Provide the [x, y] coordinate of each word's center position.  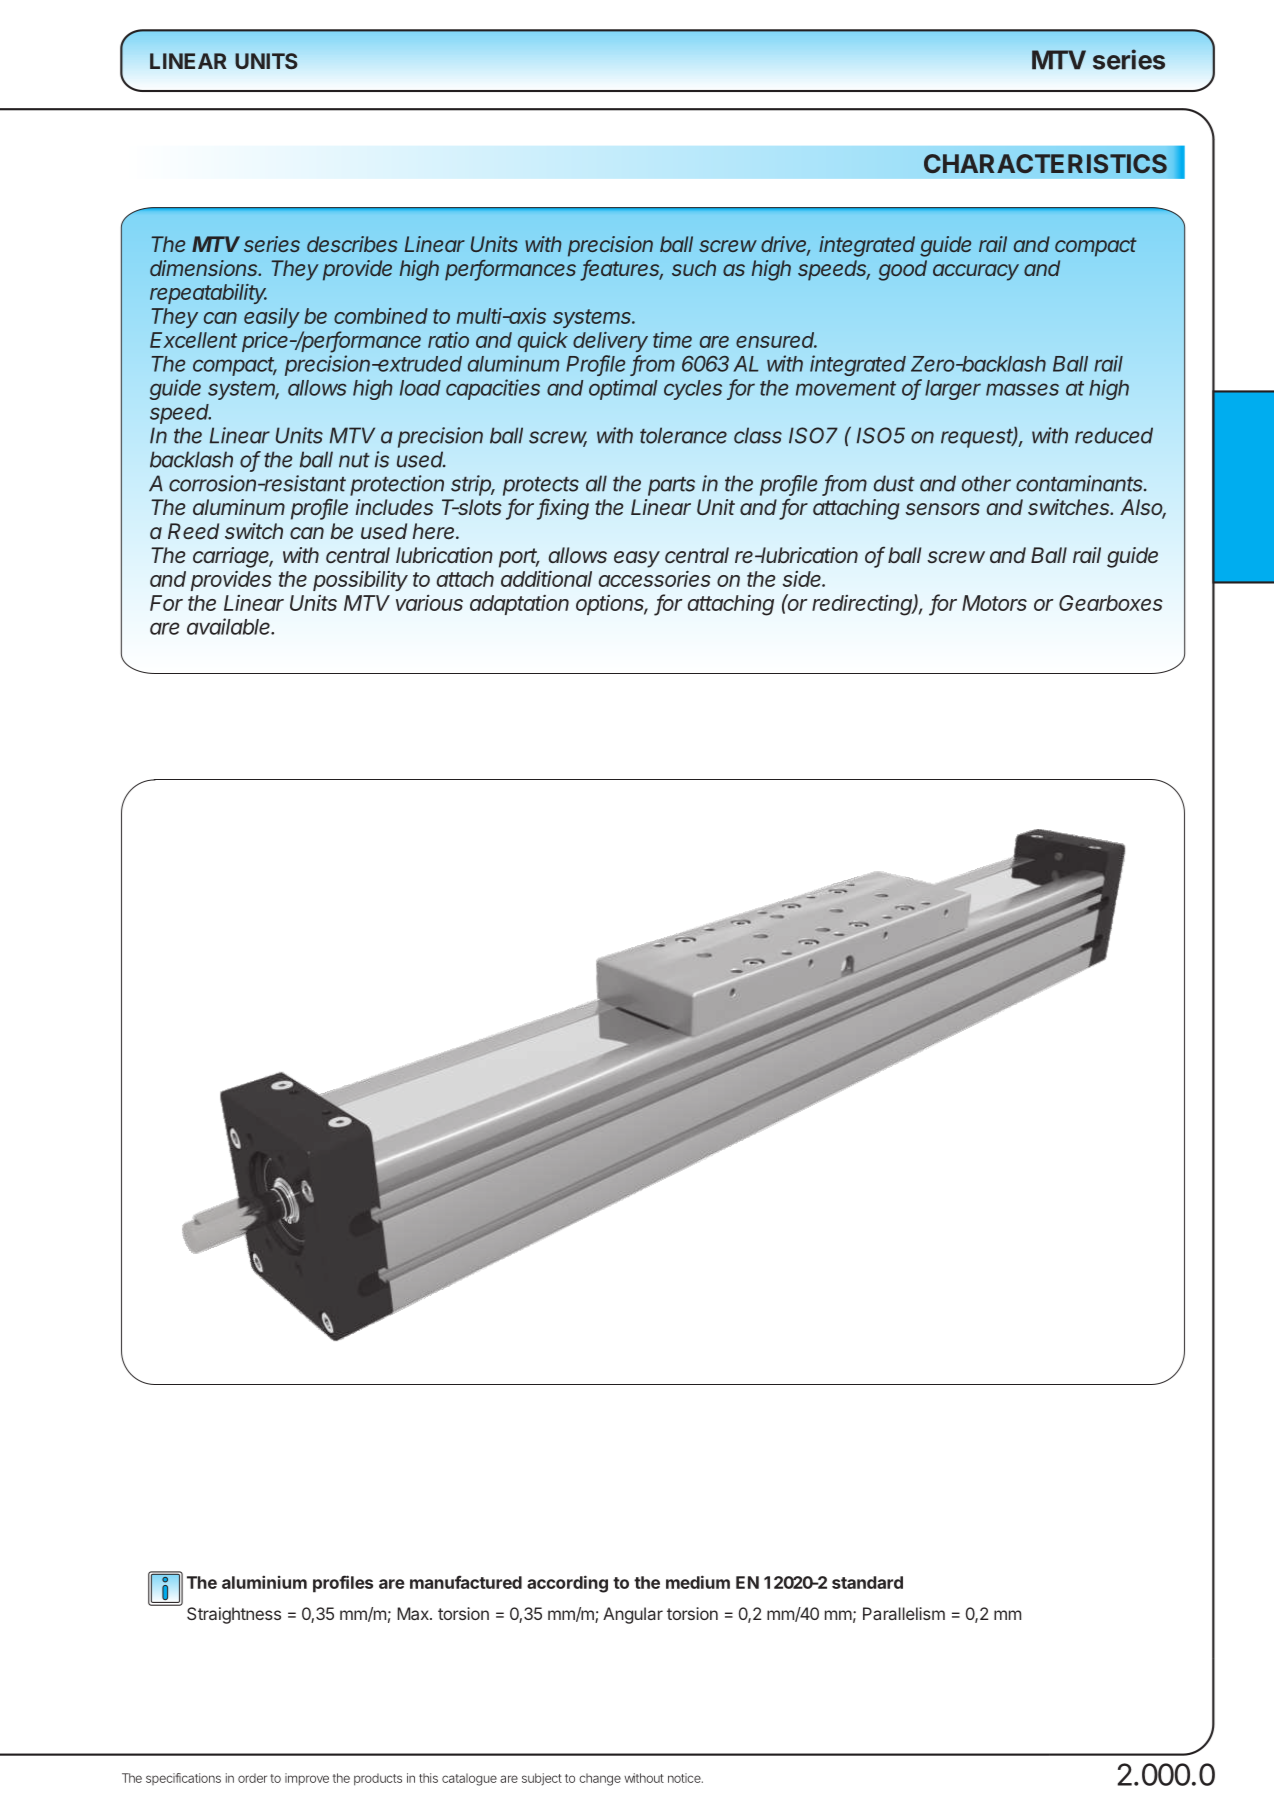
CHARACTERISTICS [1045, 163]
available [230, 626]
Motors [994, 603]
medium [698, 1582]
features [623, 269]
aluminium [264, 1582]
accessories [655, 578]
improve [307, 1779]
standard [867, 1582]
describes [352, 244]
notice [685, 1778]
